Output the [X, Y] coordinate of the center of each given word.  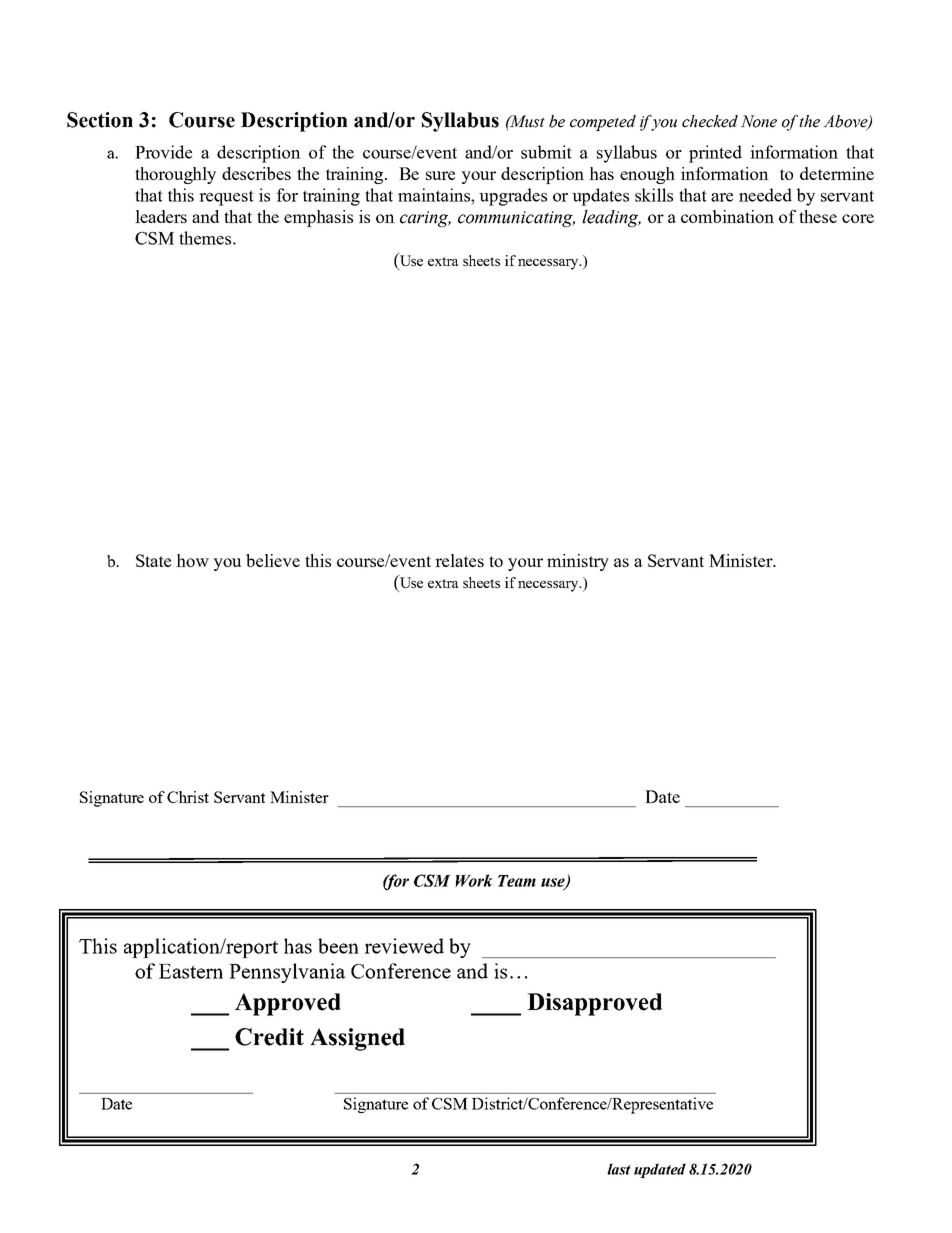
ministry [578, 562]
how [192, 560]
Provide [163, 152]
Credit [269, 1037]
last [619, 1169]
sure [440, 175]
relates [459, 560]
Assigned [357, 1039]
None [759, 121]
